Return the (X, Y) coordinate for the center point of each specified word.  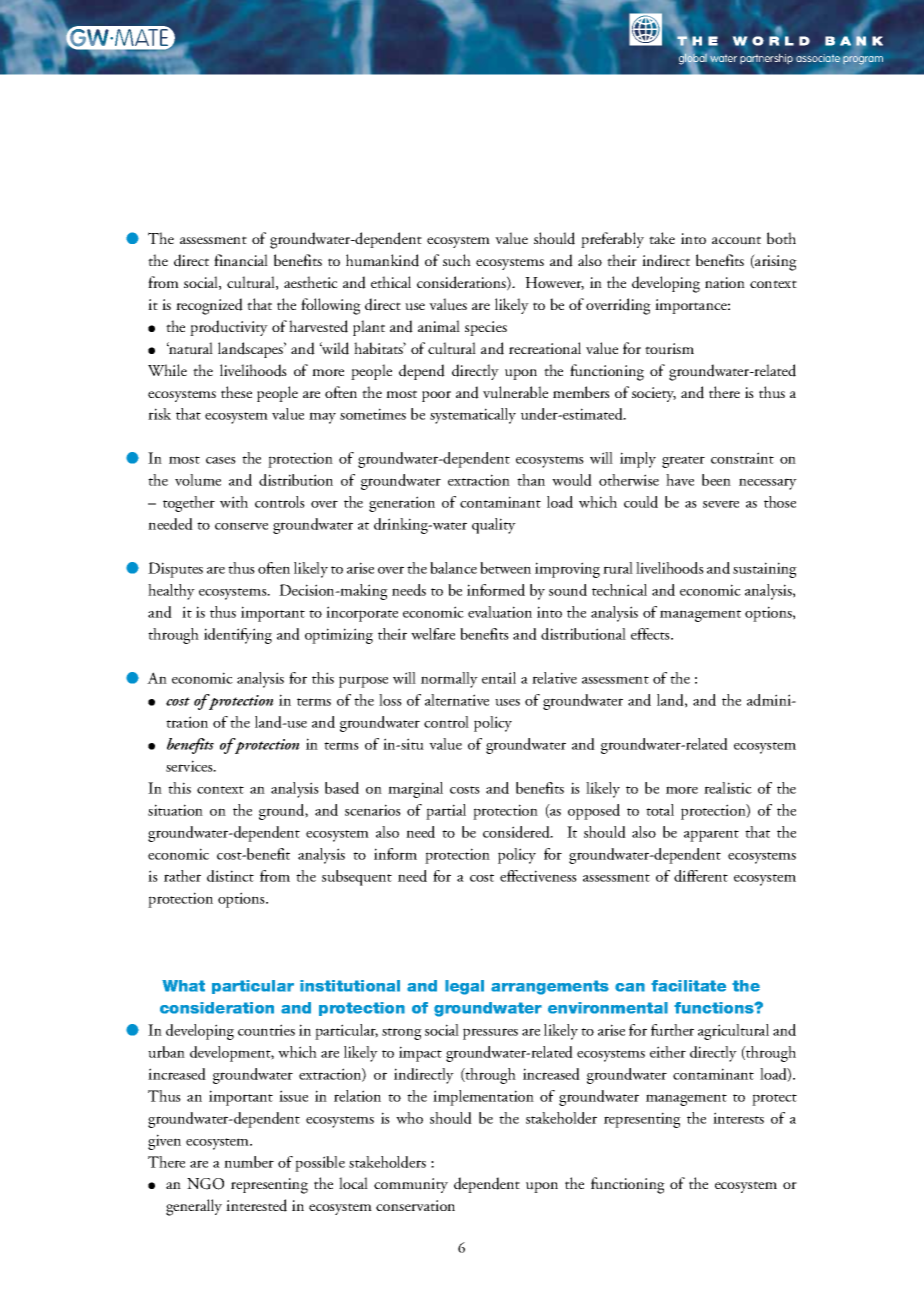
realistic (728, 788)
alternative (457, 700)
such (457, 260)
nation (725, 282)
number (249, 1162)
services (190, 766)
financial (241, 260)
